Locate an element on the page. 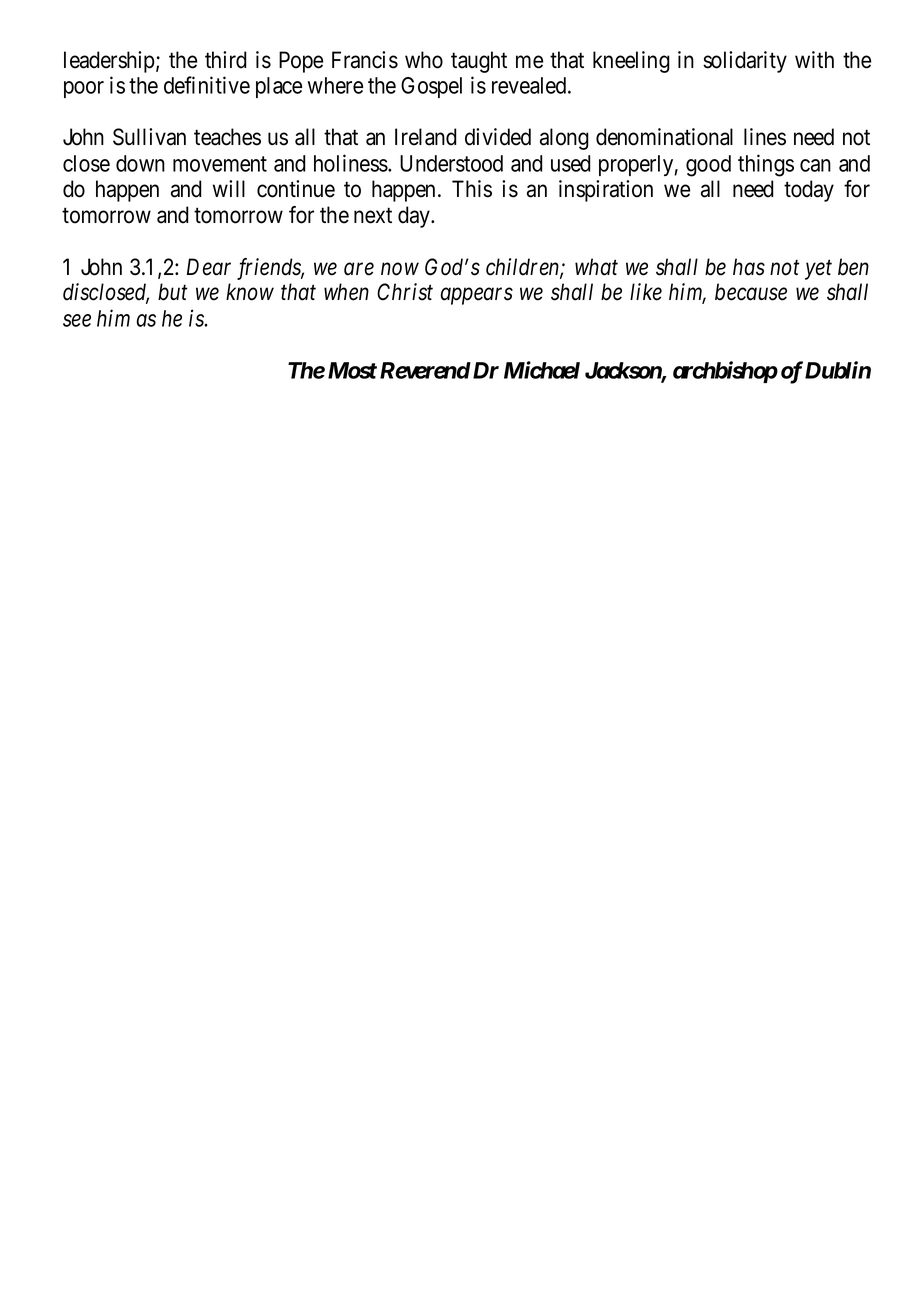 This document has height=1294, width=924. are is located at coordinates (359, 269).
